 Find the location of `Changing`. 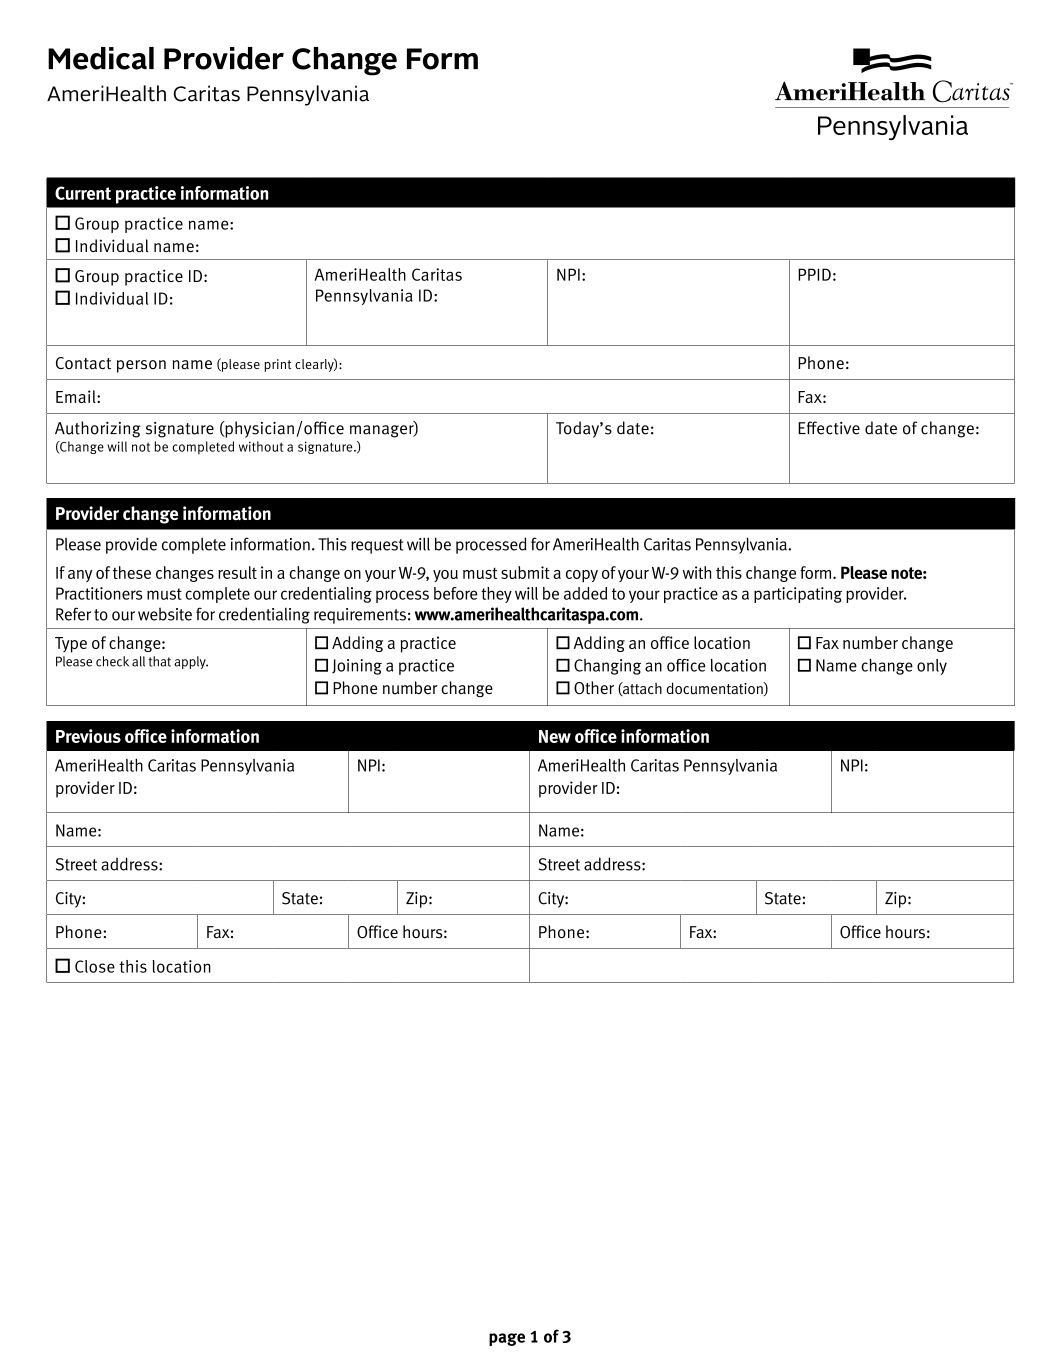

Changing is located at coordinates (607, 667).
